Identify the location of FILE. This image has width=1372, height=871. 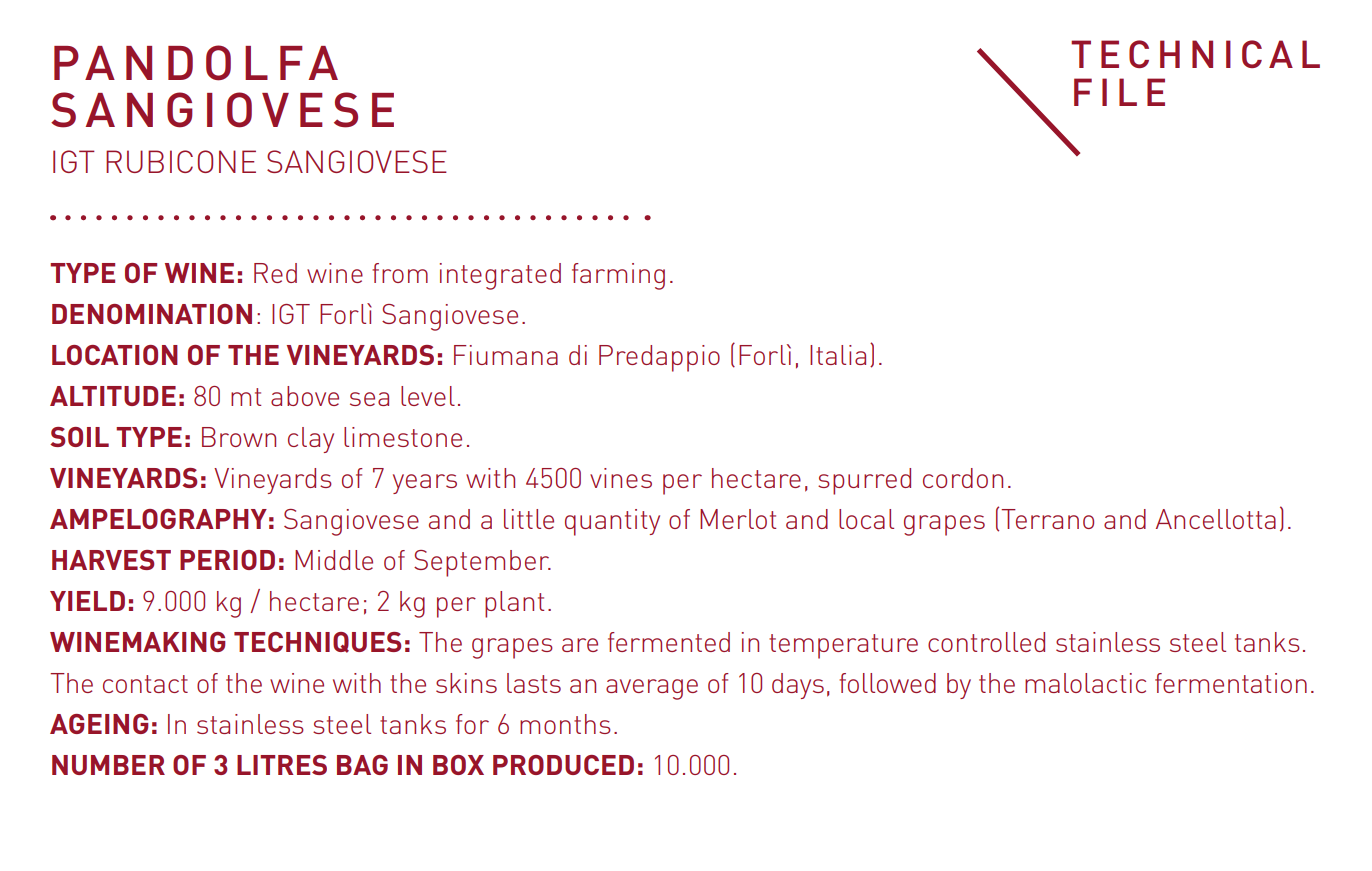
(1119, 92).
